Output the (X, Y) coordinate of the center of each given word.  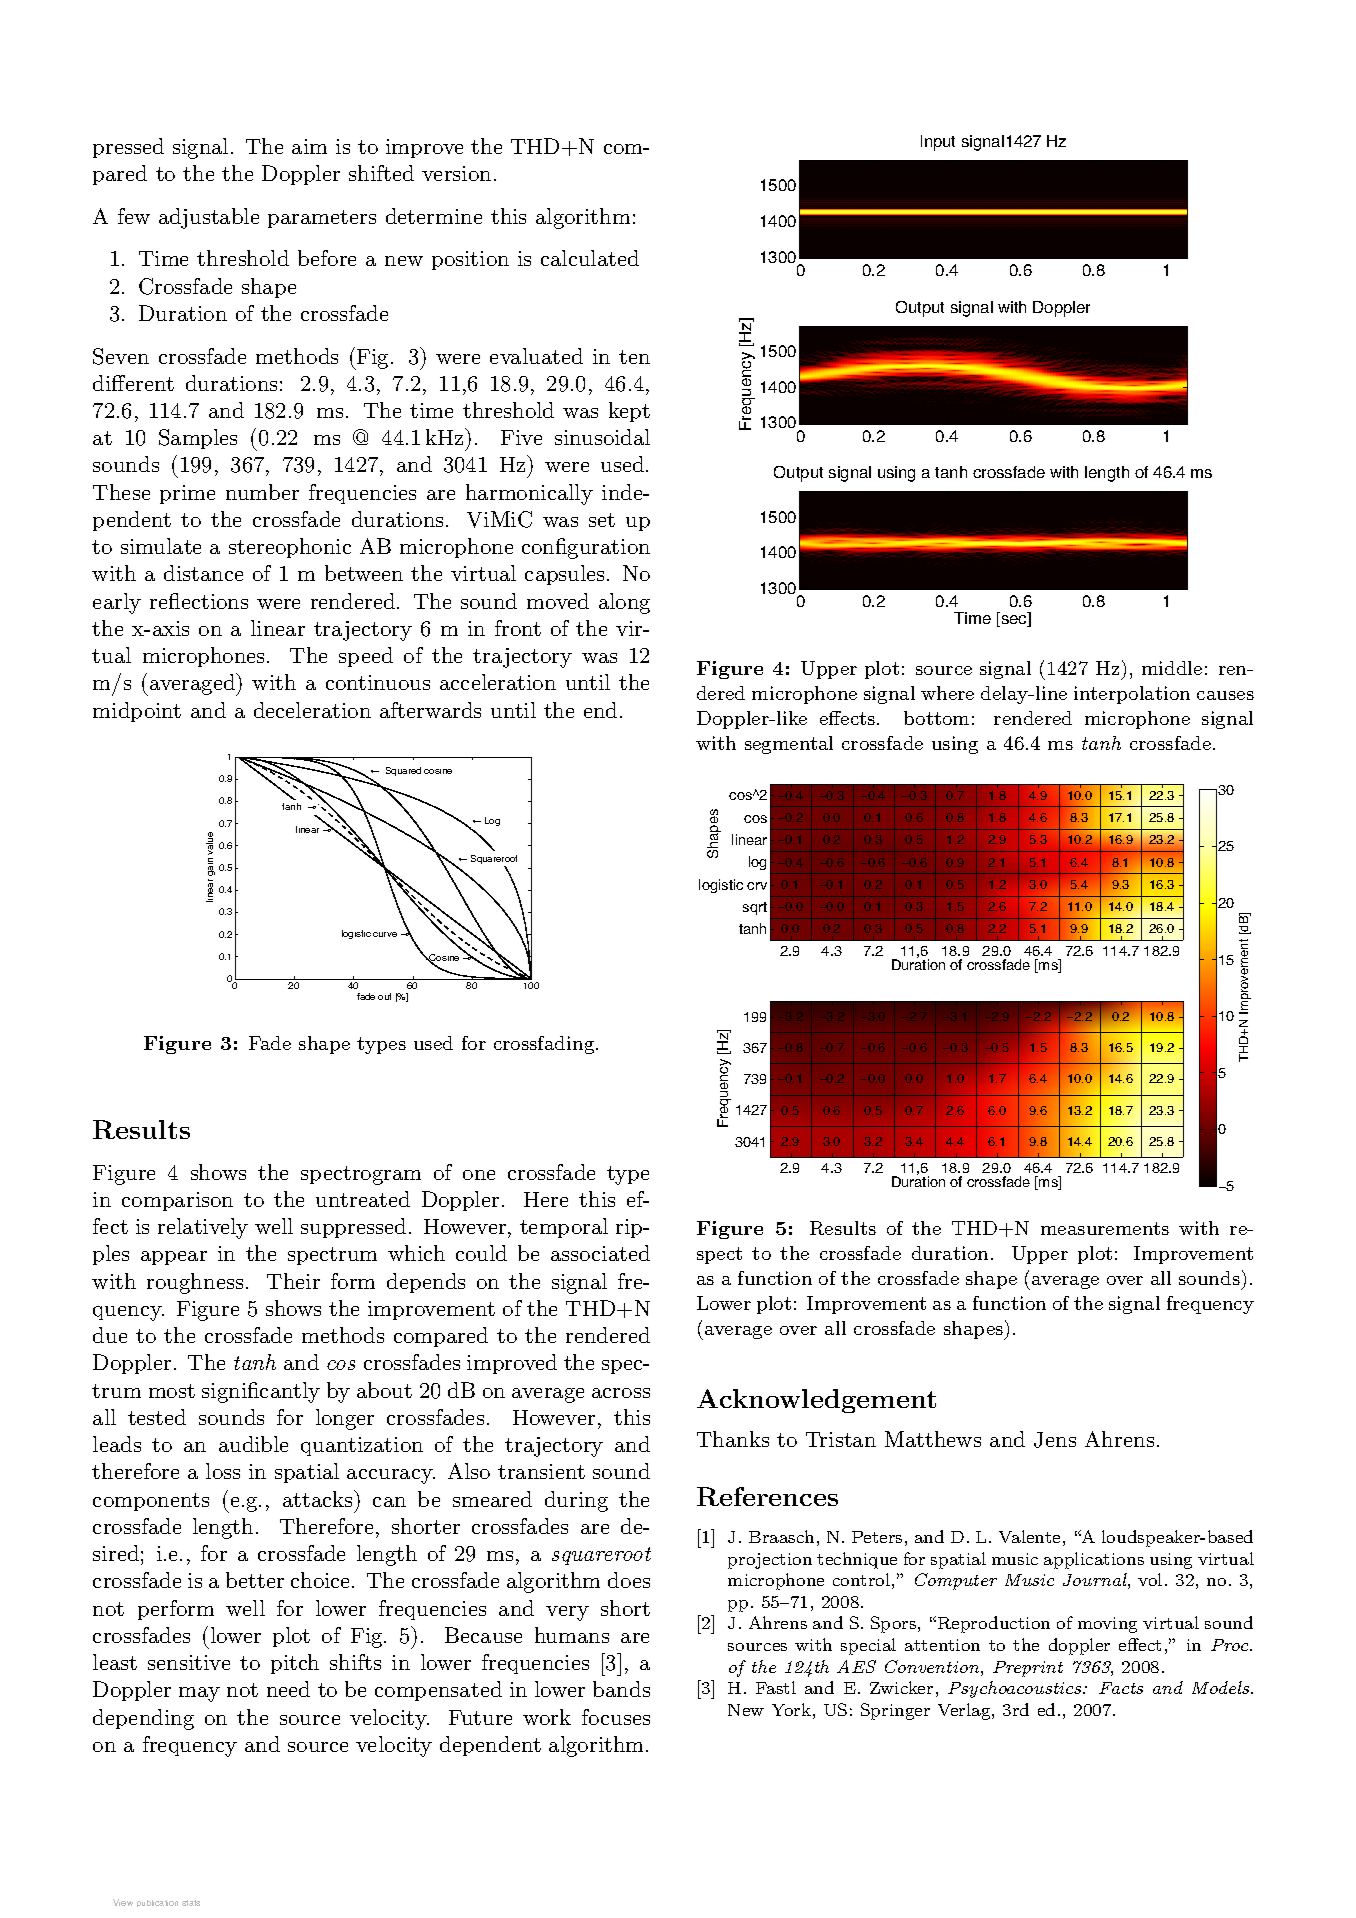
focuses (616, 1717)
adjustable (209, 218)
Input (938, 143)
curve (385, 934)
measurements (1105, 1228)
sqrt (755, 908)
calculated (590, 258)
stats (191, 1903)
